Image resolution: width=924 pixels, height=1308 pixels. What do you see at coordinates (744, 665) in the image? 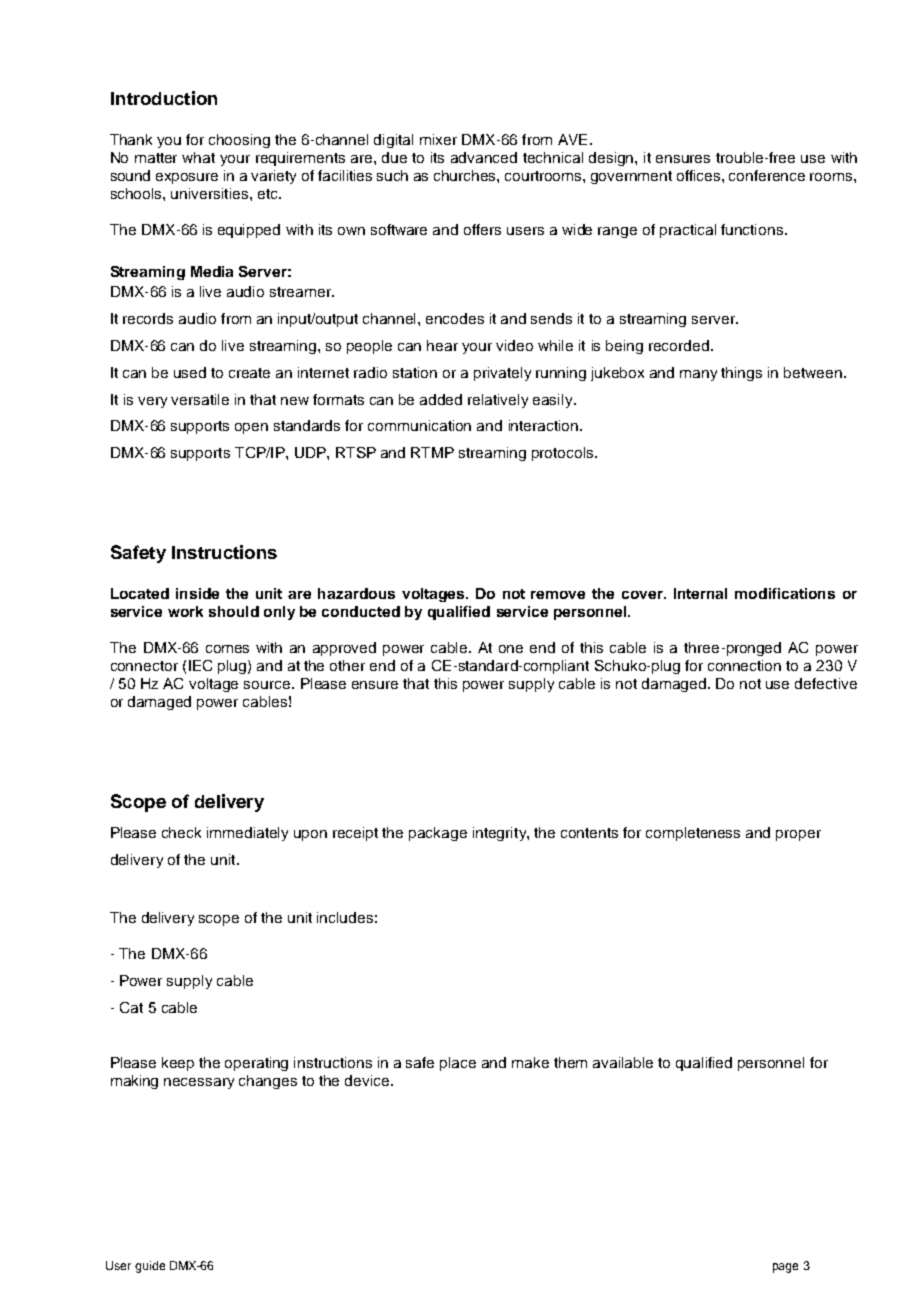
I see `connection` at bounding box center [744, 665].
